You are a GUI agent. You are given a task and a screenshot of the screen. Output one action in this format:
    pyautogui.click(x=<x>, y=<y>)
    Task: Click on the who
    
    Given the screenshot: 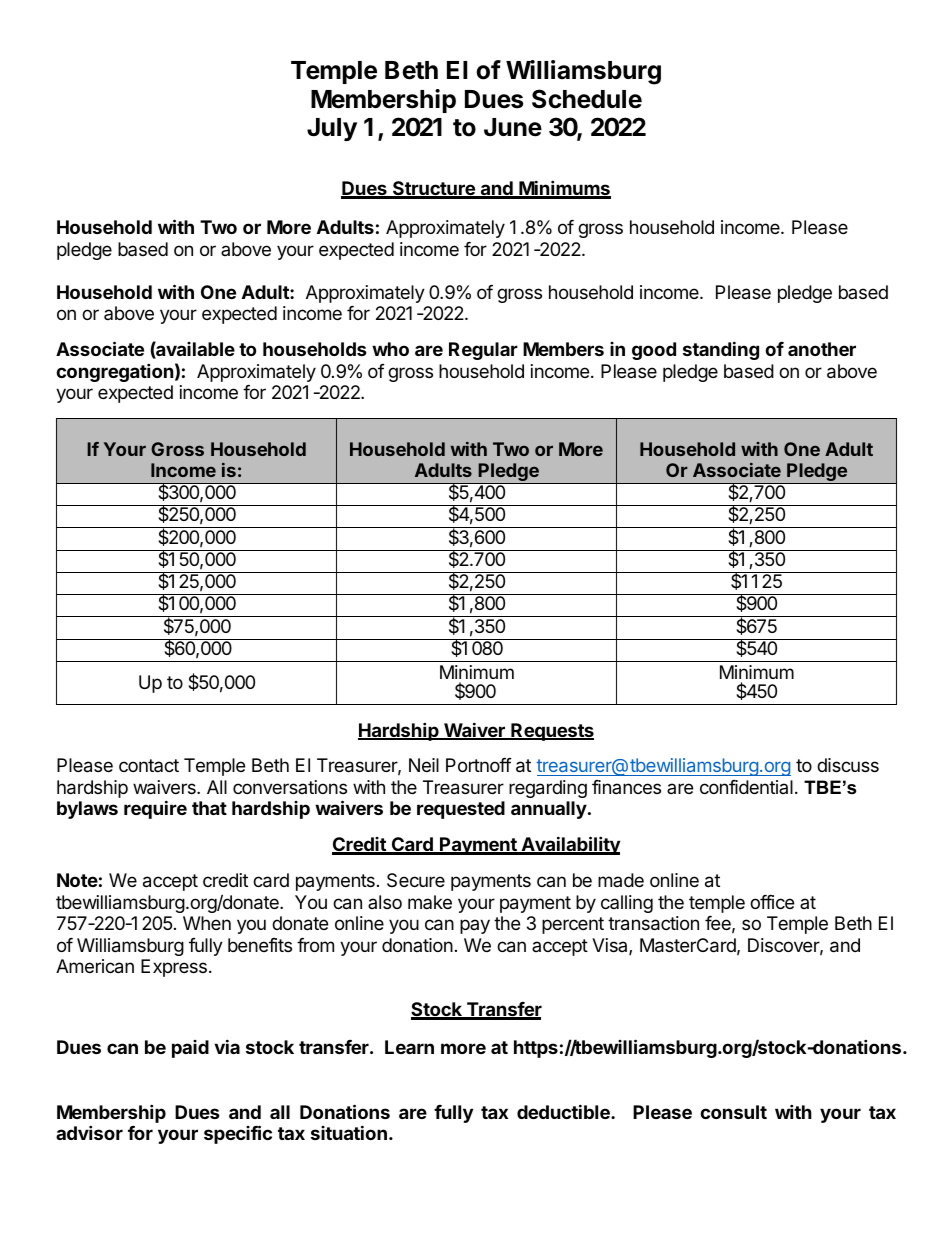 What is the action you would take?
    pyautogui.click(x=390, y=349)
